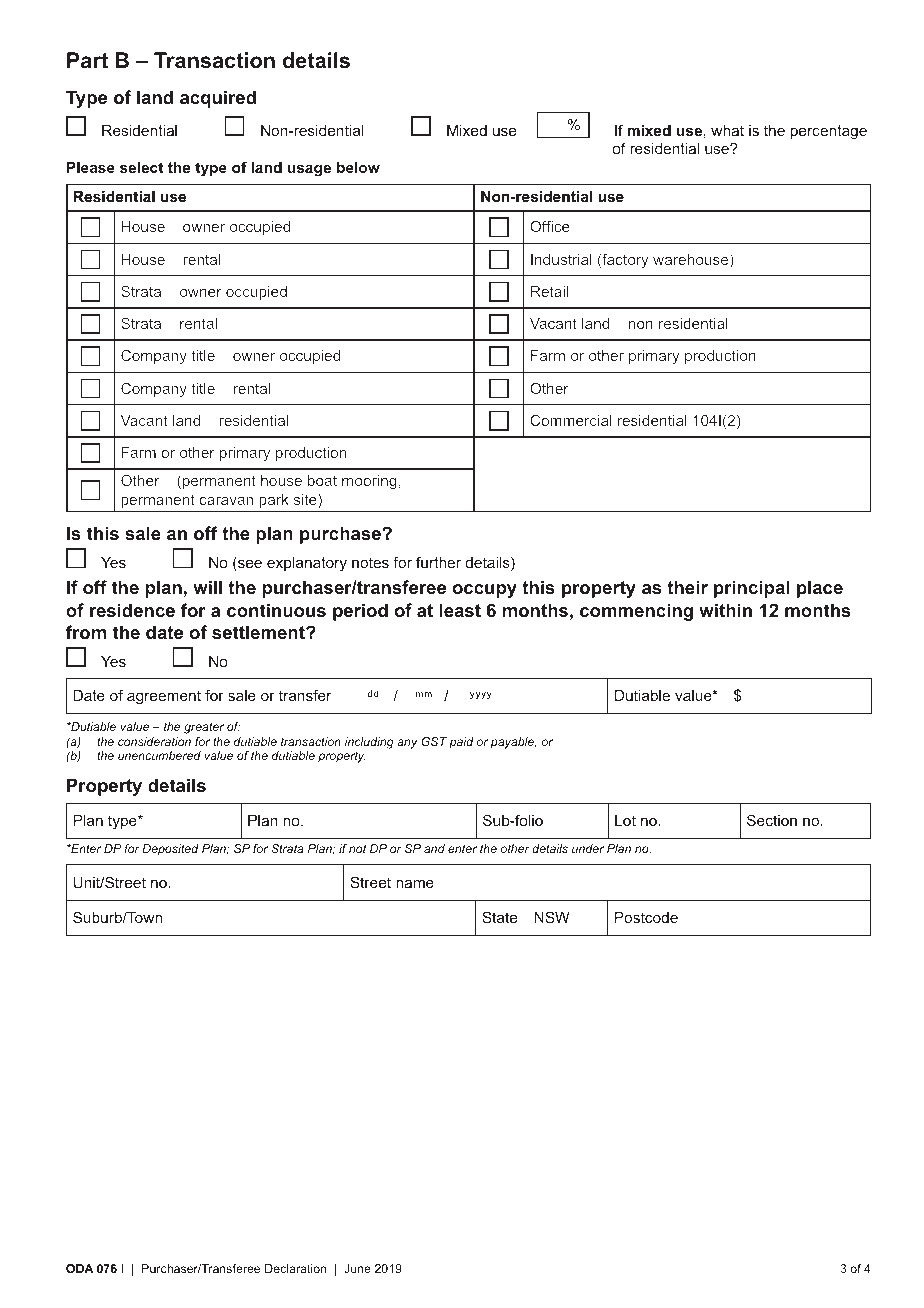 Image resolution: width=924 pixels, height=1308 pixels. I want to click on acquired, so click(218, 99).
